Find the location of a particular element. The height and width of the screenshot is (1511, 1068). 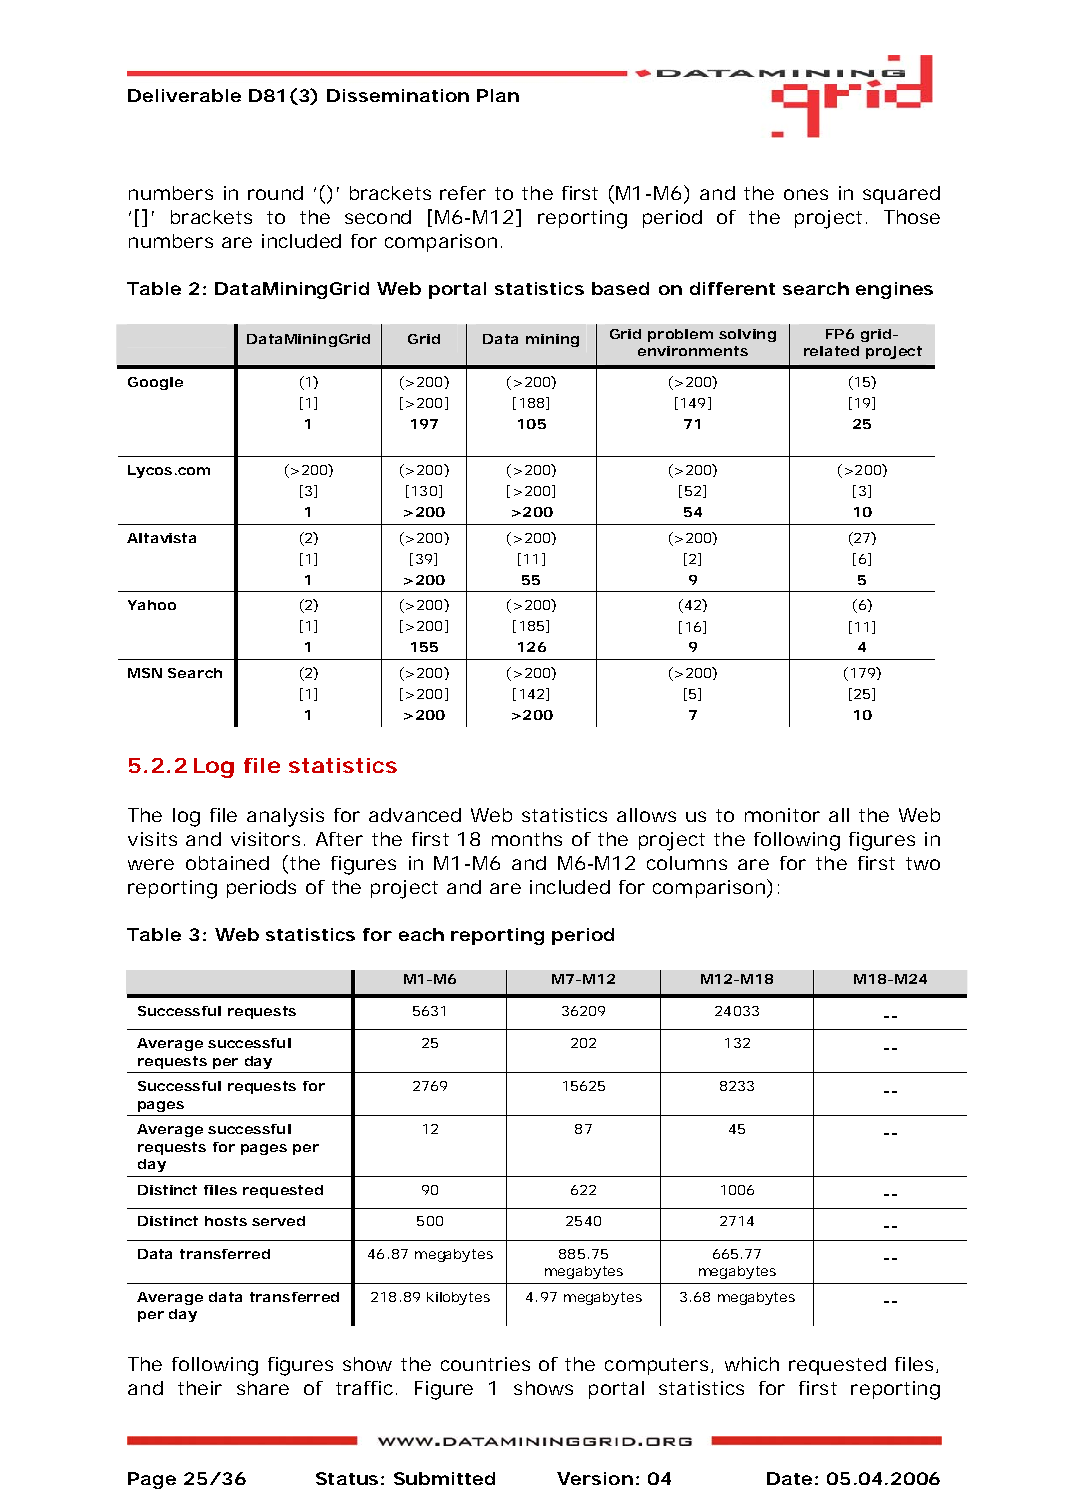

solving is located at coordinates (747, 335).
